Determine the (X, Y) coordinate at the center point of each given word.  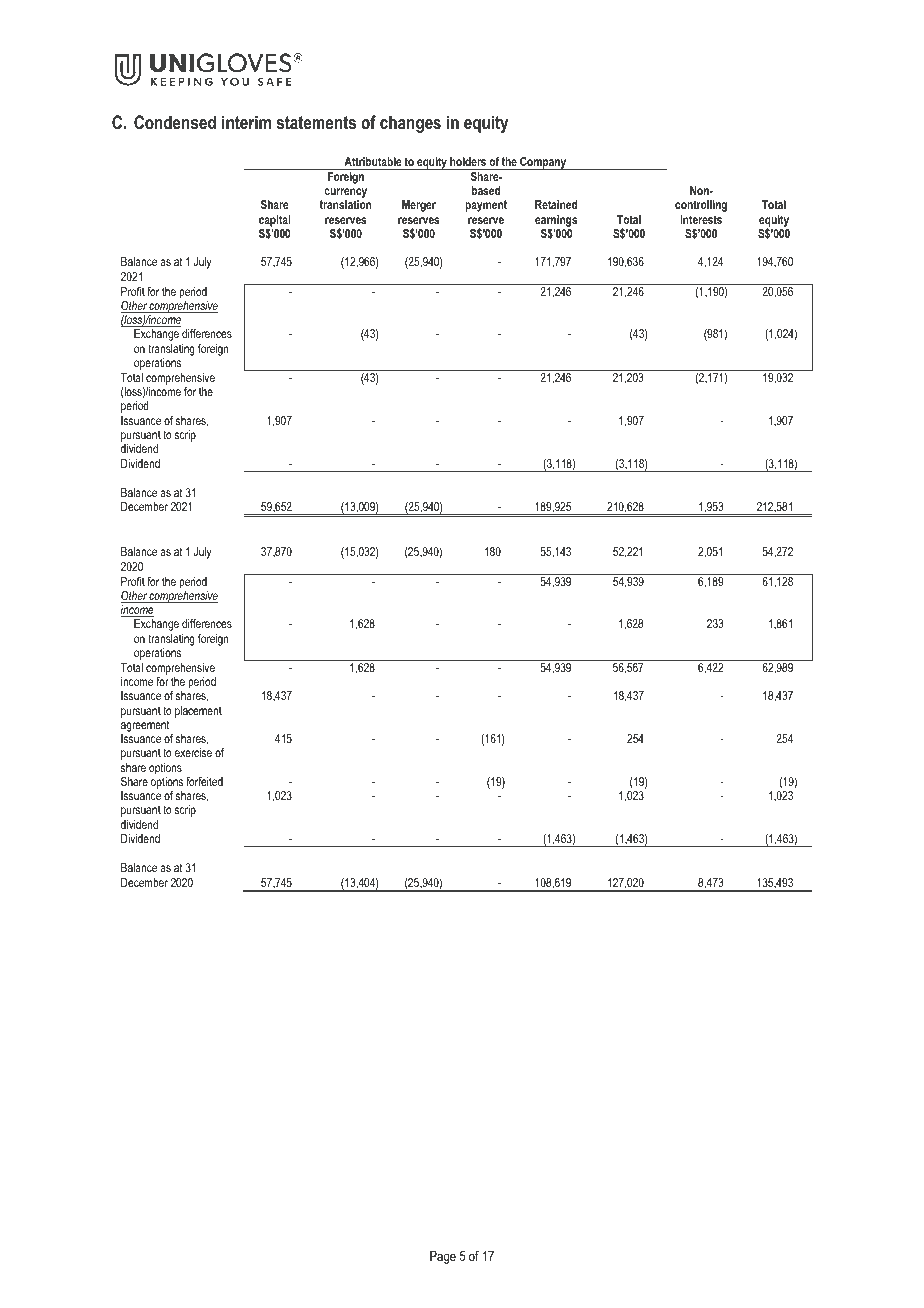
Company (543, 163)
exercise (193, 752)
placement (198, 712)
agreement (146, 727)
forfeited (204, 781)
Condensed (175, 122)
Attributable (373, 161)
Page (443, 1257)
